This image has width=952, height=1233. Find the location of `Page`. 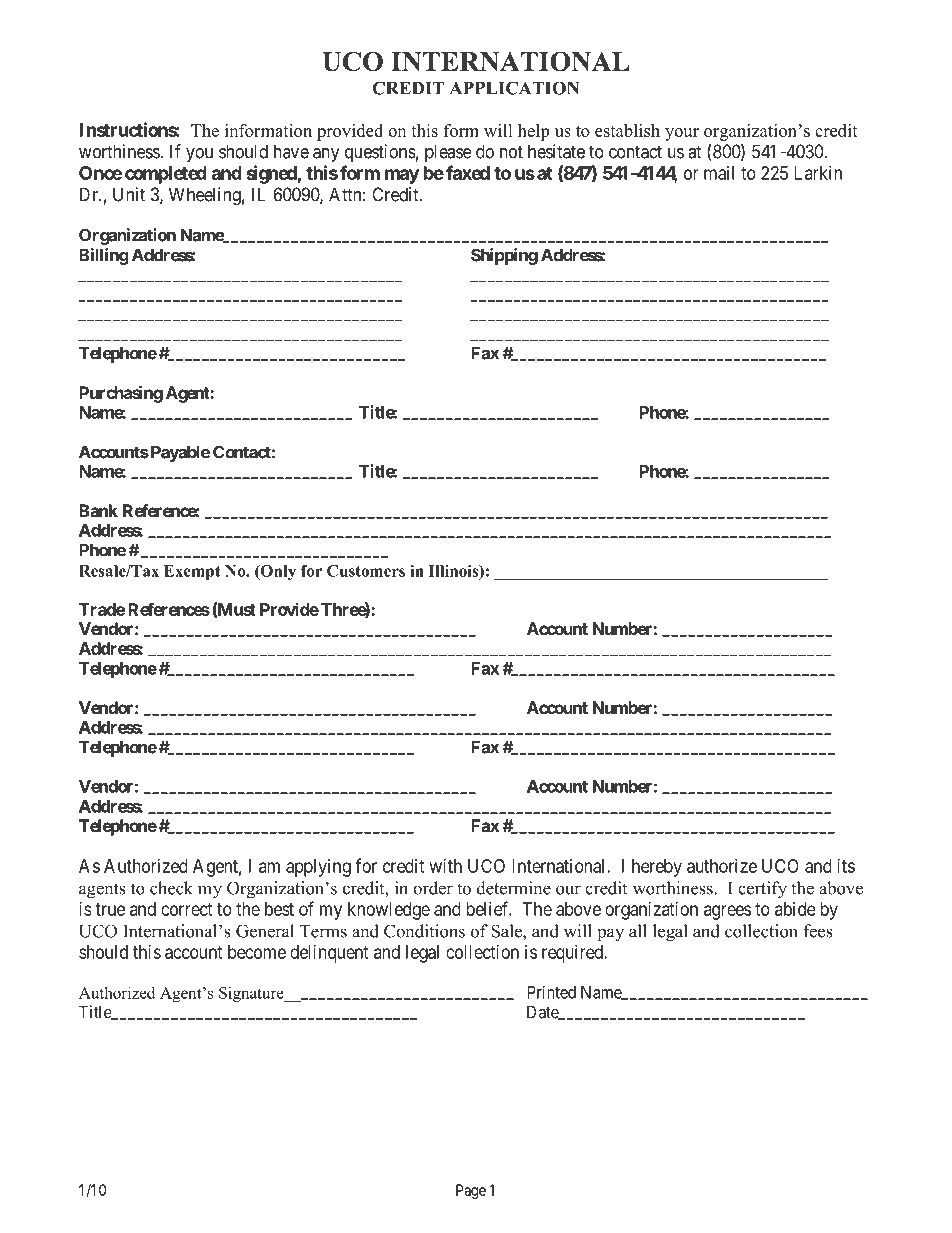

Page is located at coordinates (471, 1191).
